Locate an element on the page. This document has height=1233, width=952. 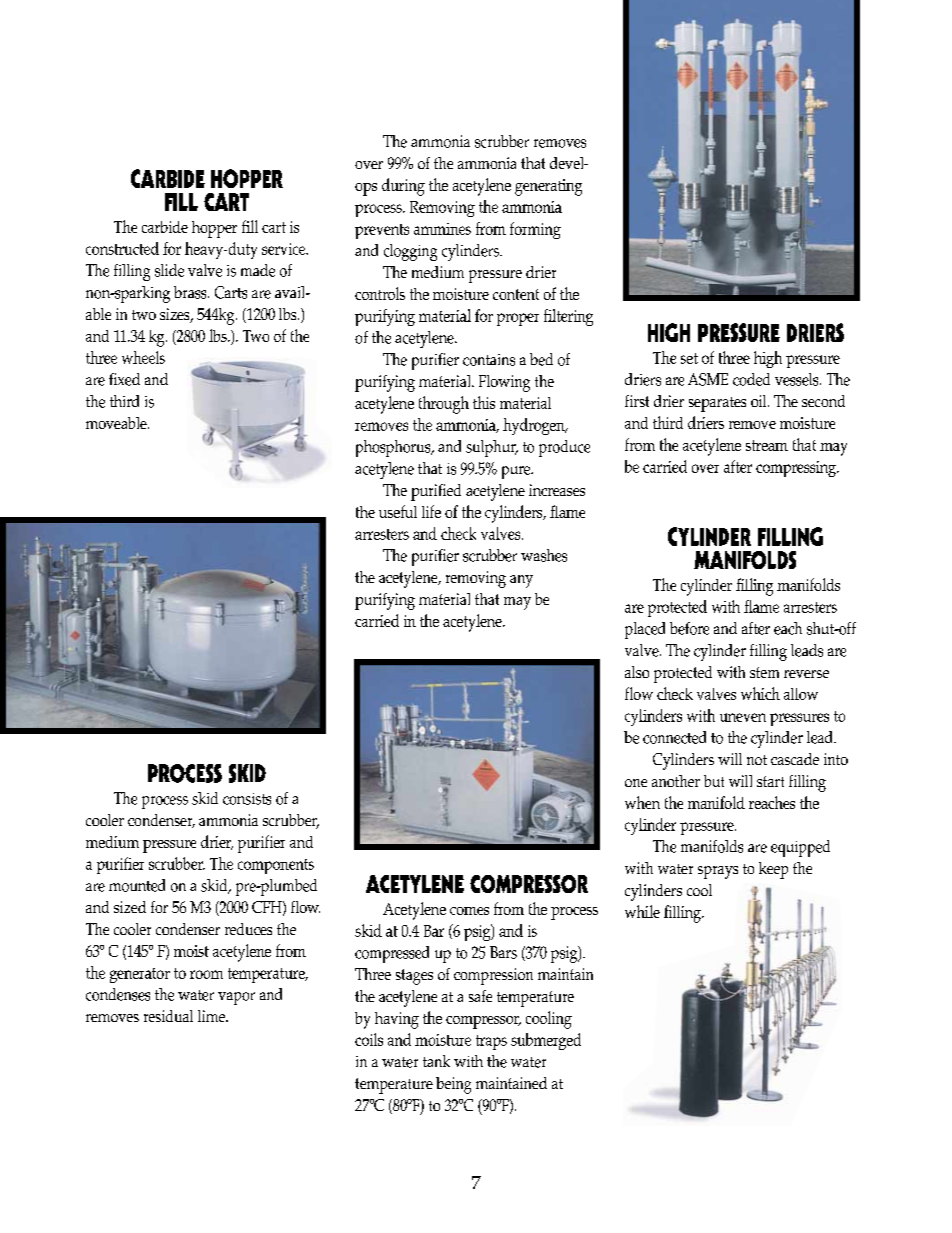
lime is located at coordinates (212, 1016).
